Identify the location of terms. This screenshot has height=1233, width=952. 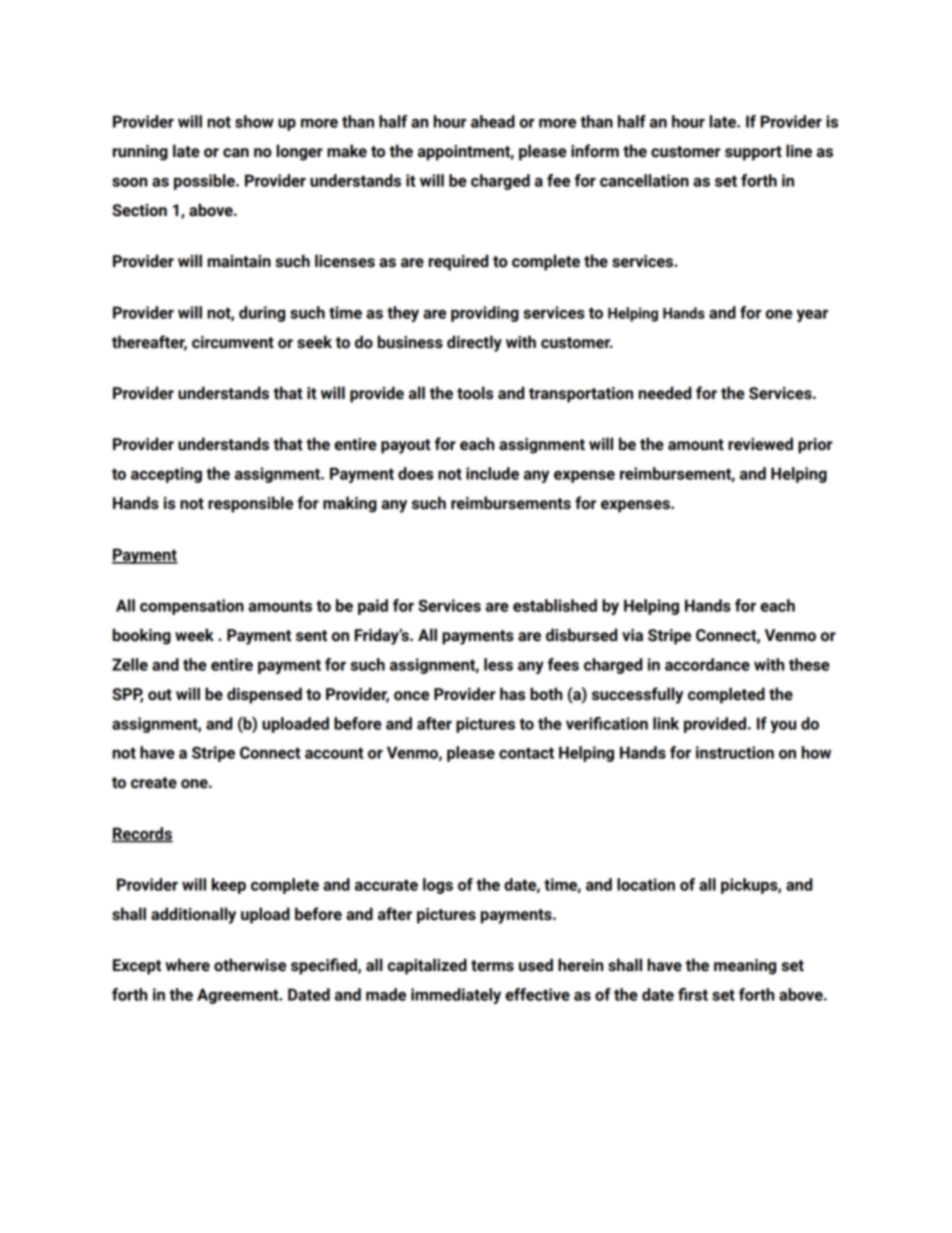
(492, 966).
